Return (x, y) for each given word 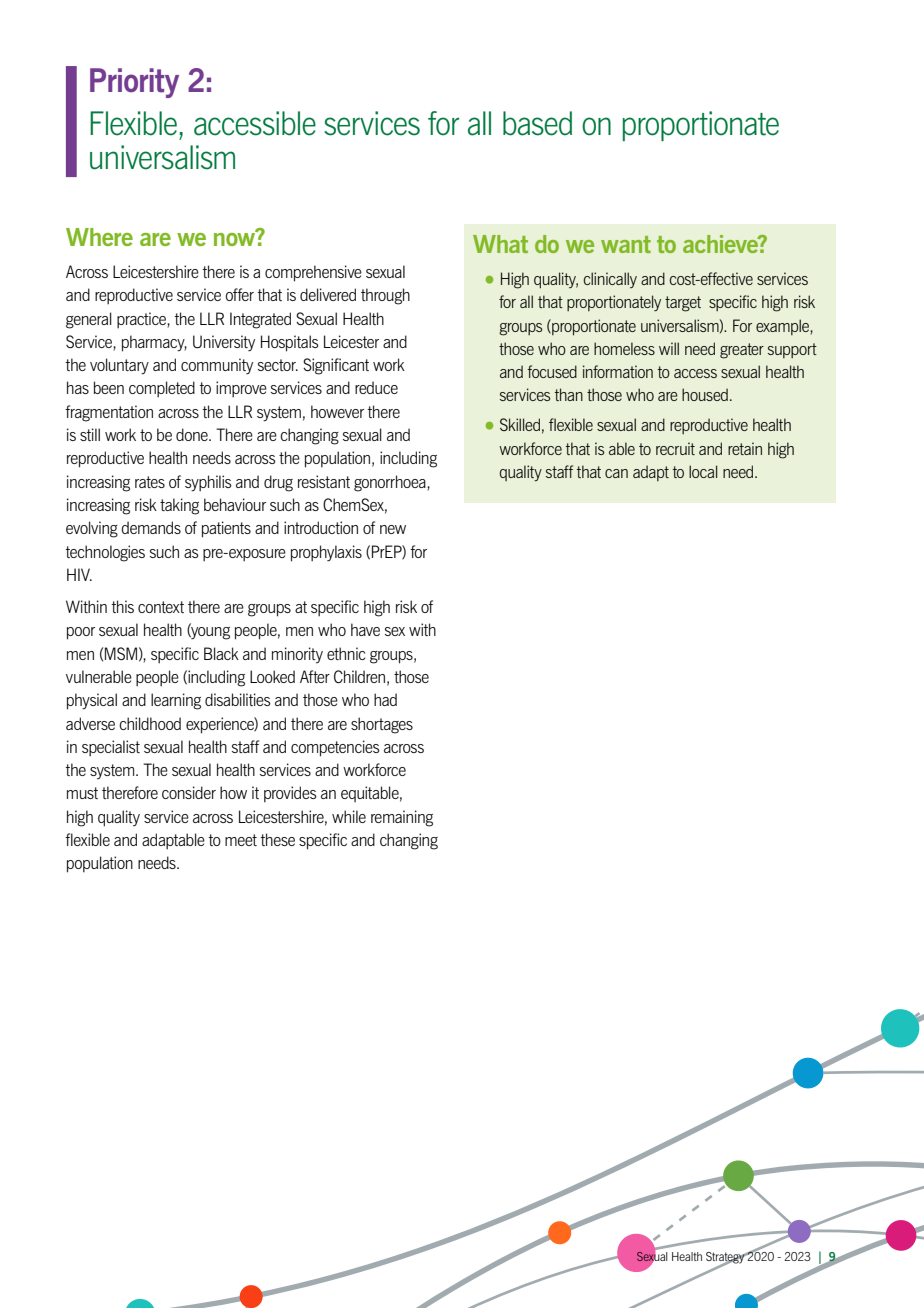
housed (705, 394)
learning (176, 701)
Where (99, 237)
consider (189, 792)
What (500, 244)
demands (151, 527)
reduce (376, 387)
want (626, 244)
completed (162, 389)
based (537, 123)
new (393, 529)
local (703, 471)
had (385, 699)
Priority (134, 83)
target (683, 304)
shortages (382, 725)
